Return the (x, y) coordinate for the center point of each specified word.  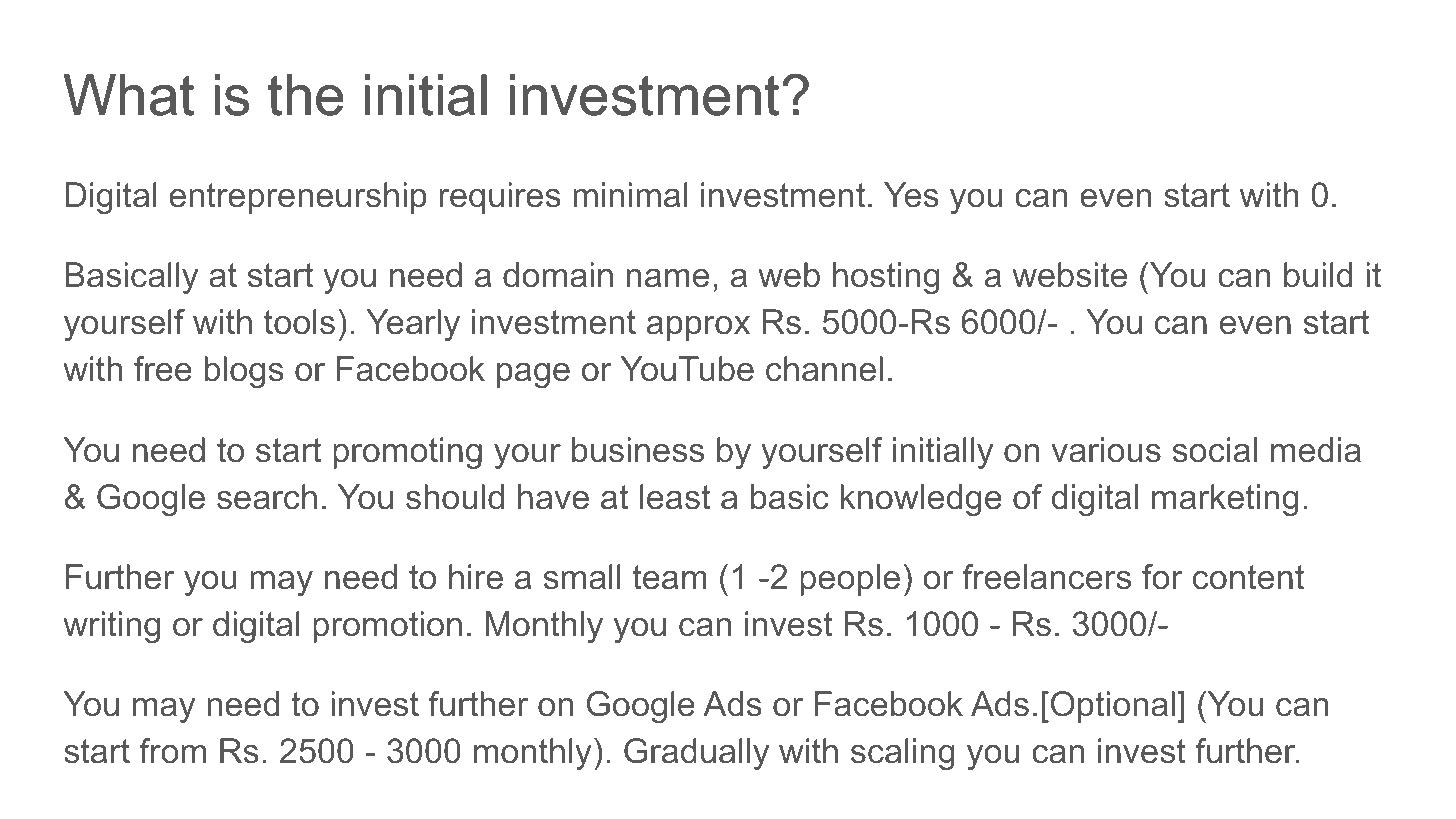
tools (299, 322)
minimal (630, 195)
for (1162, 577)
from (173, 751)
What (129, 95)
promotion (387, 627)
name (668, 278)
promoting (407, 453)
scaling (903, 754)
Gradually (696, 754)
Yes (911, 195)
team (670, 577)
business (638, 450)
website (1069, 275)
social (1215, 450)
